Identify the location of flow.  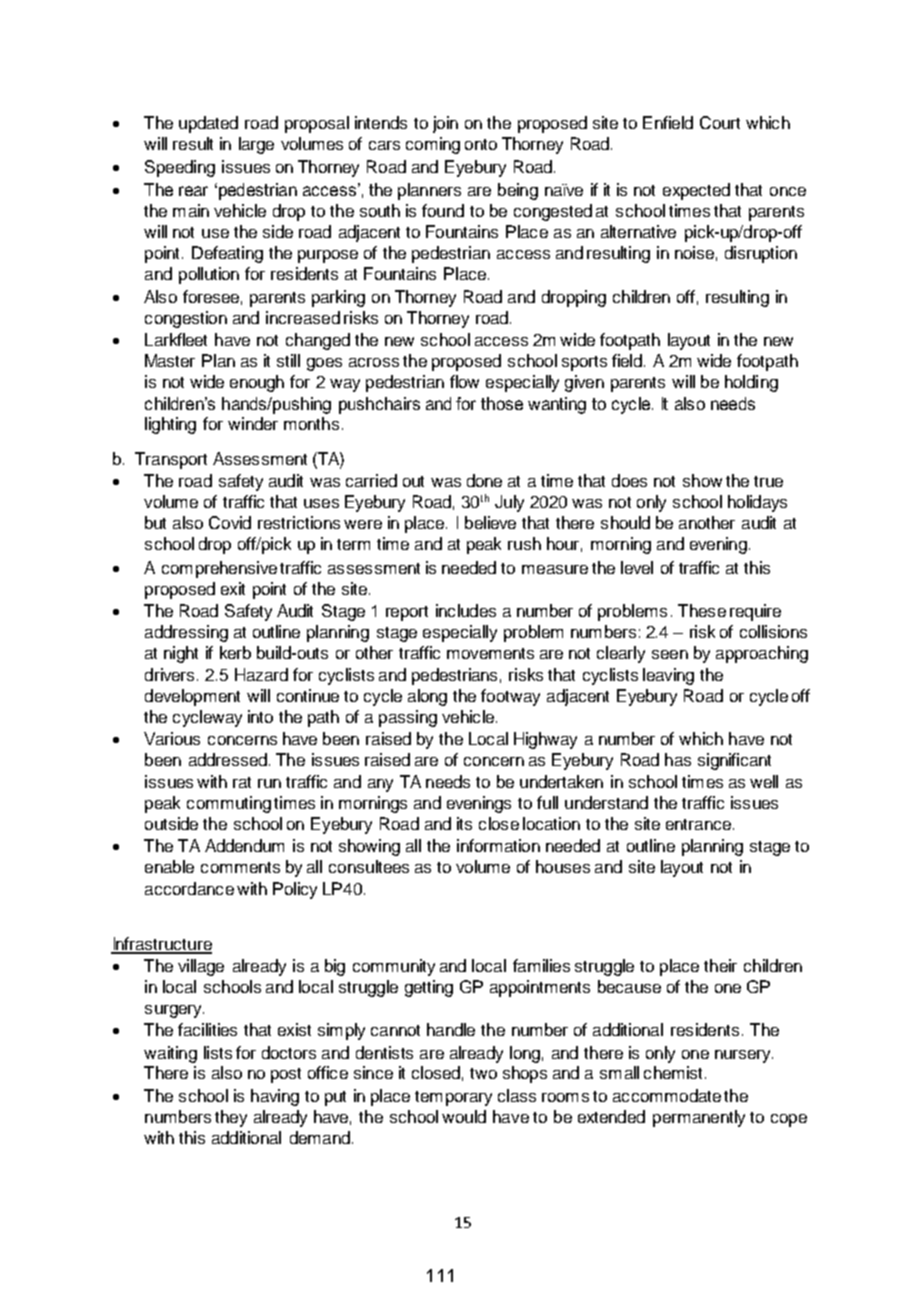
(464, 381).
